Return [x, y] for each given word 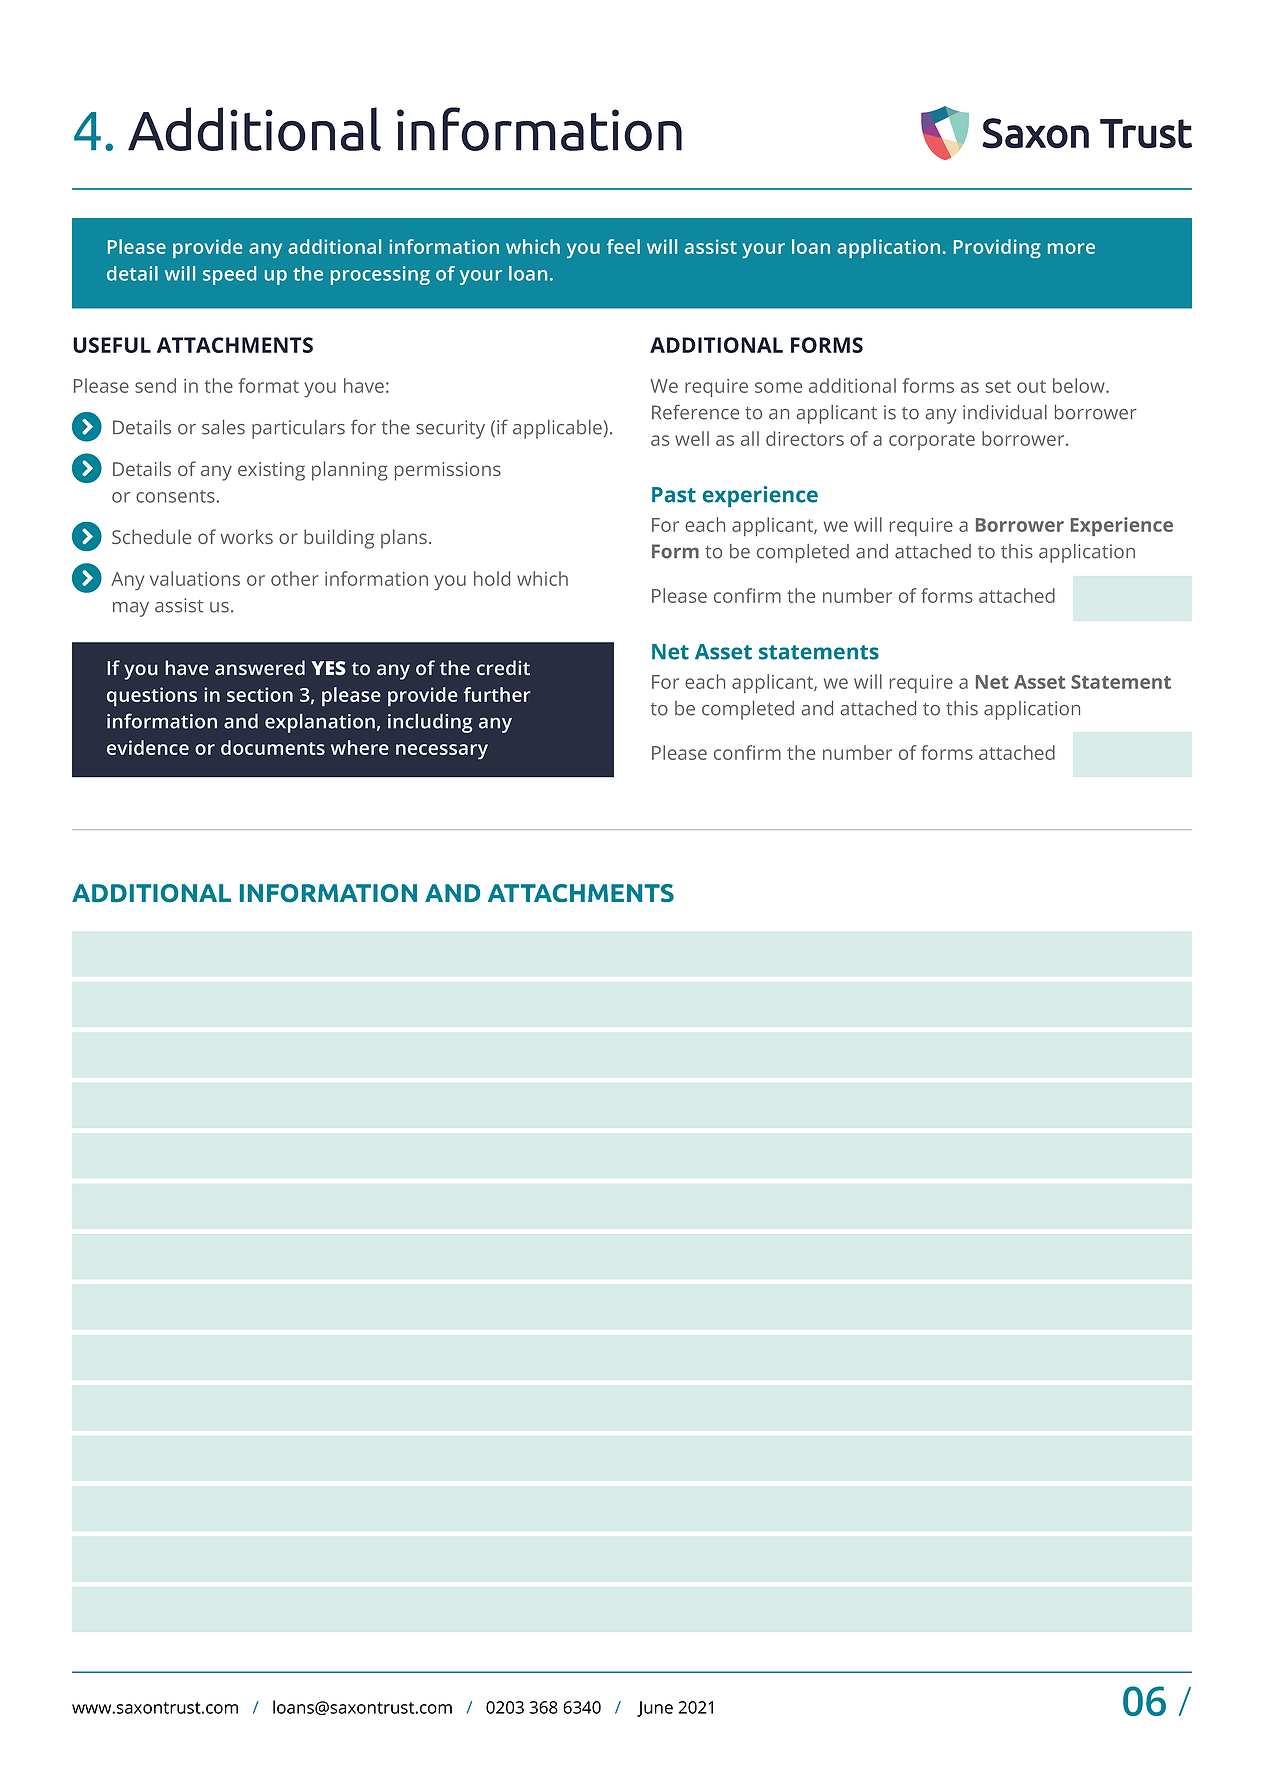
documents [273, 747]
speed [229, 275]
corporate [932, 441]
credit [503, 668]
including [430, 723]
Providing [997, 248]
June [655, 1709]
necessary [442, 752]
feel [623, 246]
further [497, 694]
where [360, 747]
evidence [148, 747]
